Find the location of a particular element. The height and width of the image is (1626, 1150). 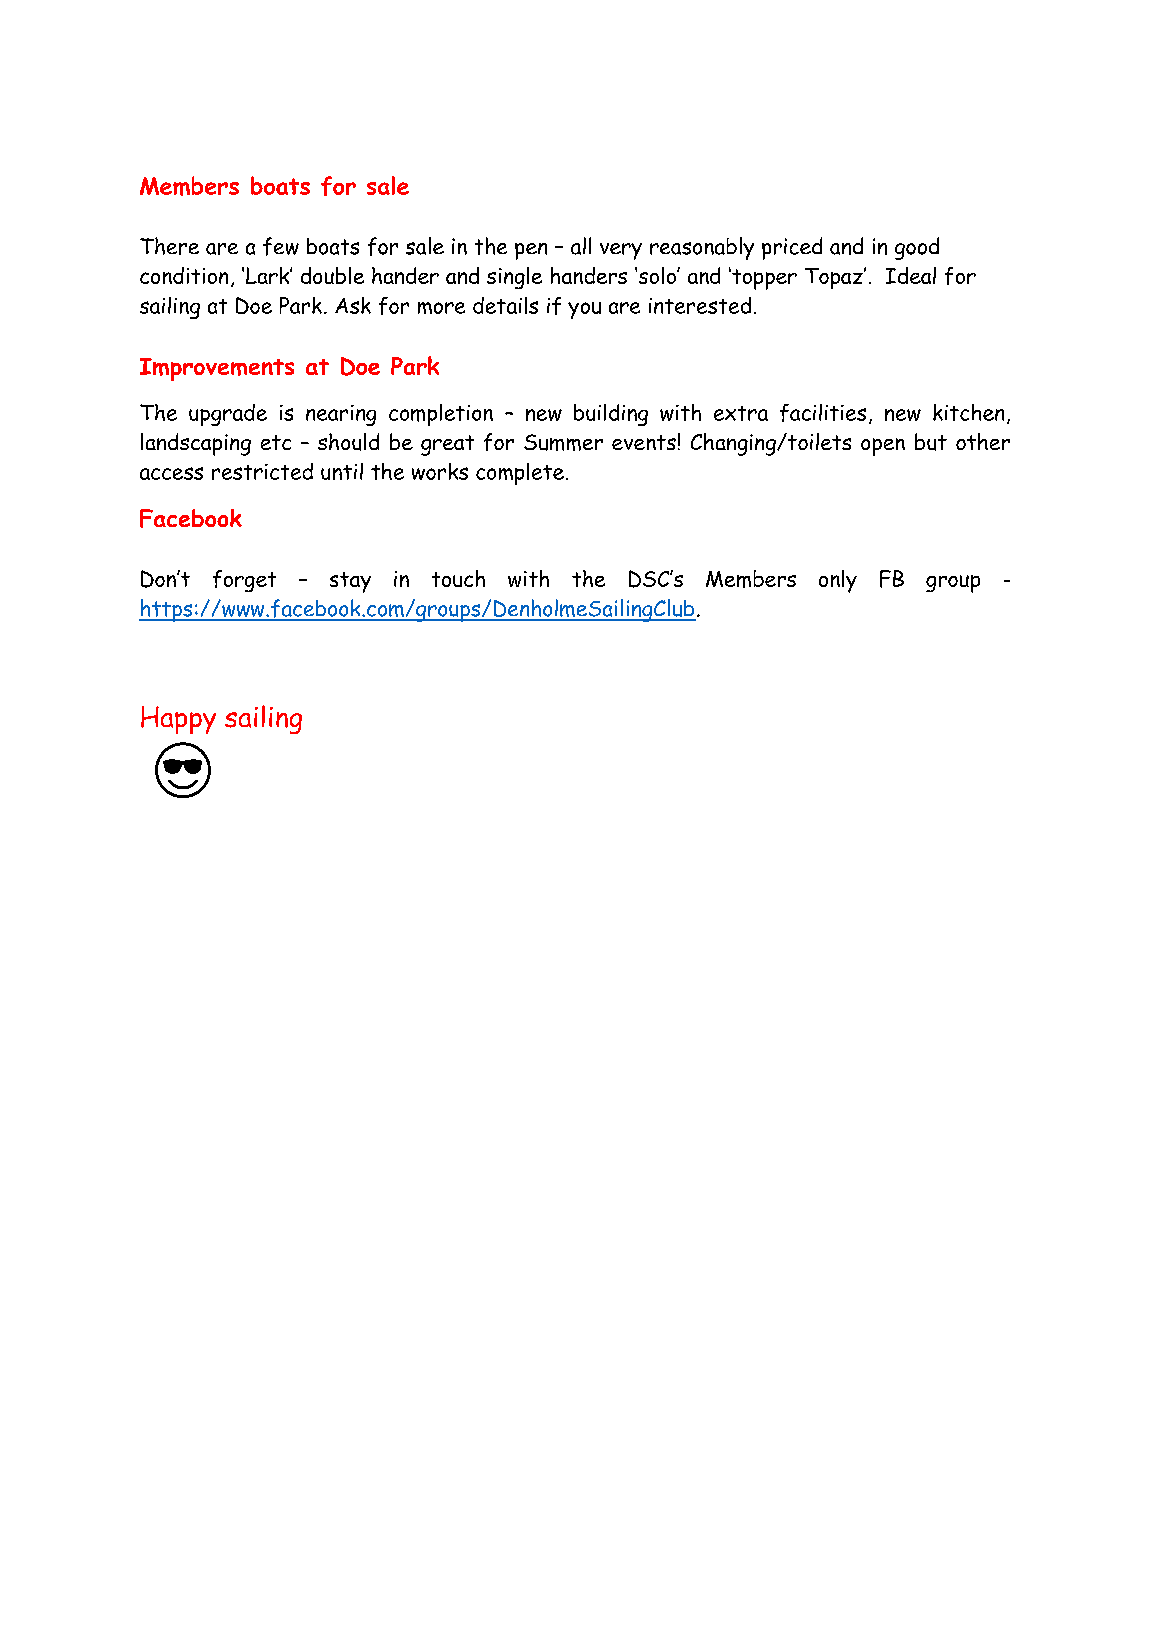

good is located at coordinates (917, 248).
